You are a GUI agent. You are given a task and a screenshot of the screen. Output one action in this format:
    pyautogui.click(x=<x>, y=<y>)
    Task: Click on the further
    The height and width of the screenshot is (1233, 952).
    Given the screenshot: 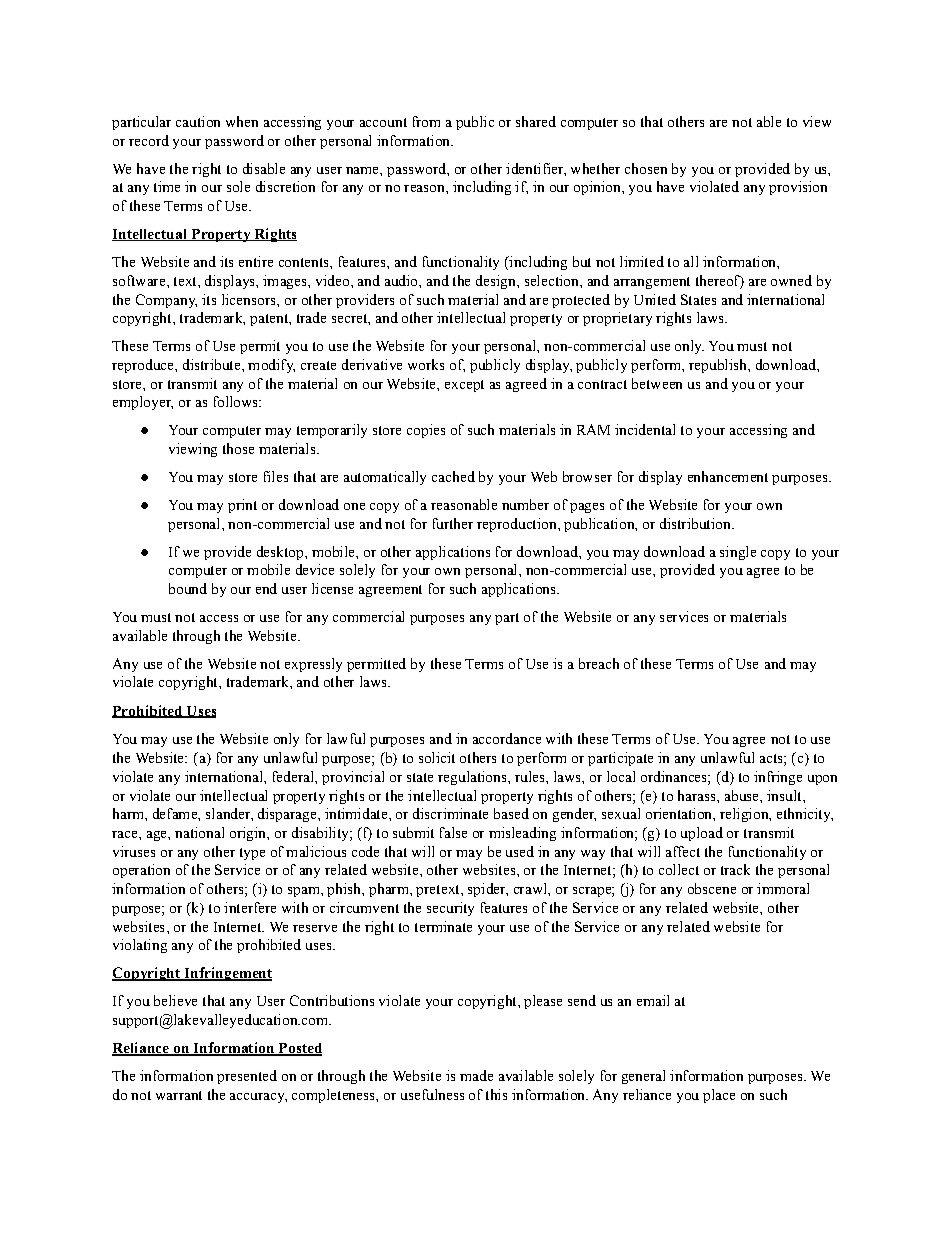 What is the action you would take?
    pyautogui.click(x=453, y=523)
